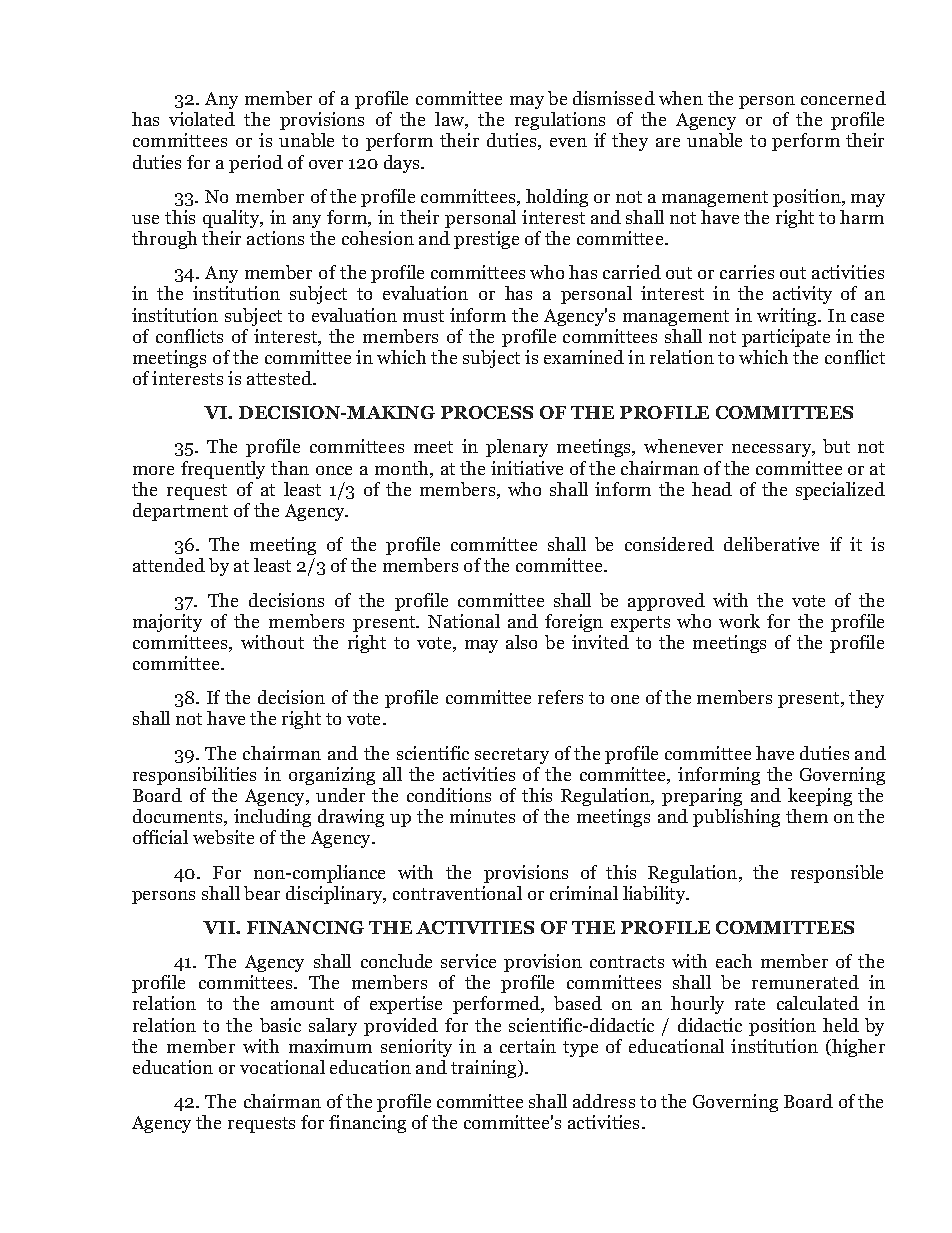 The width and height of the document is (952, 1233). What do you see at coordinates (223, 837) in the document?
I see `website` at bounding box center [223, 837].
